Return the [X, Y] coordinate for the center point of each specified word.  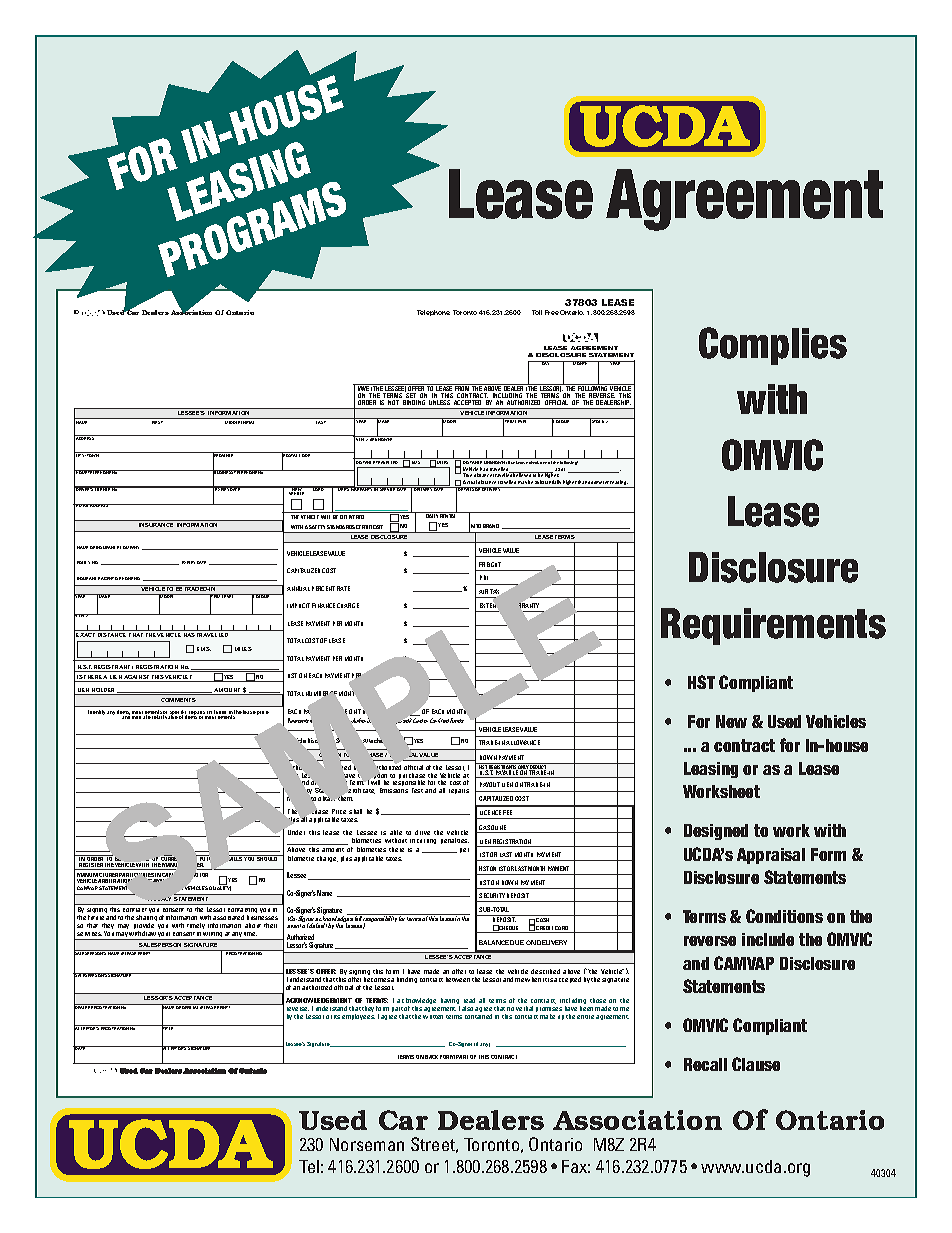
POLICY [83, 562]
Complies [773, 346]
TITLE [168, 1029]
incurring [423, 841]
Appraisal [771, 856]
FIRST [157, 422]
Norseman [367, 1144]
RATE [343, 588]
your [164, 936]
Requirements [773, 626]
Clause [756, 1064]
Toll [537, 312]
